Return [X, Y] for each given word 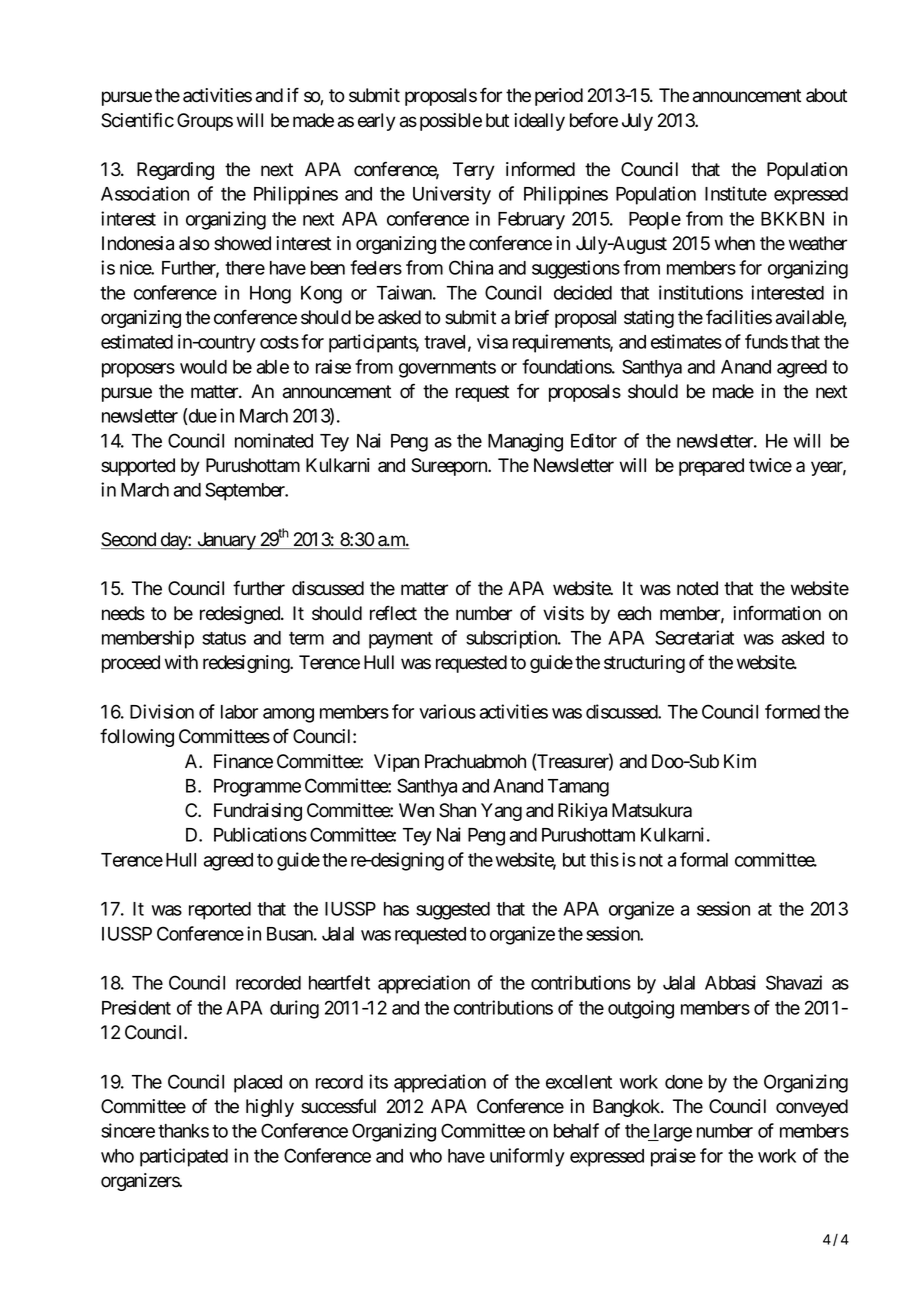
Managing [525, 442]
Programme [257, 788]
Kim [740, 761]
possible [451, 122]
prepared [711, 467]
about [826, 95]
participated [184, 1157]
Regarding [175, 171]
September [246, 491]
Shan [457, 810]
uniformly [527, 1157]
